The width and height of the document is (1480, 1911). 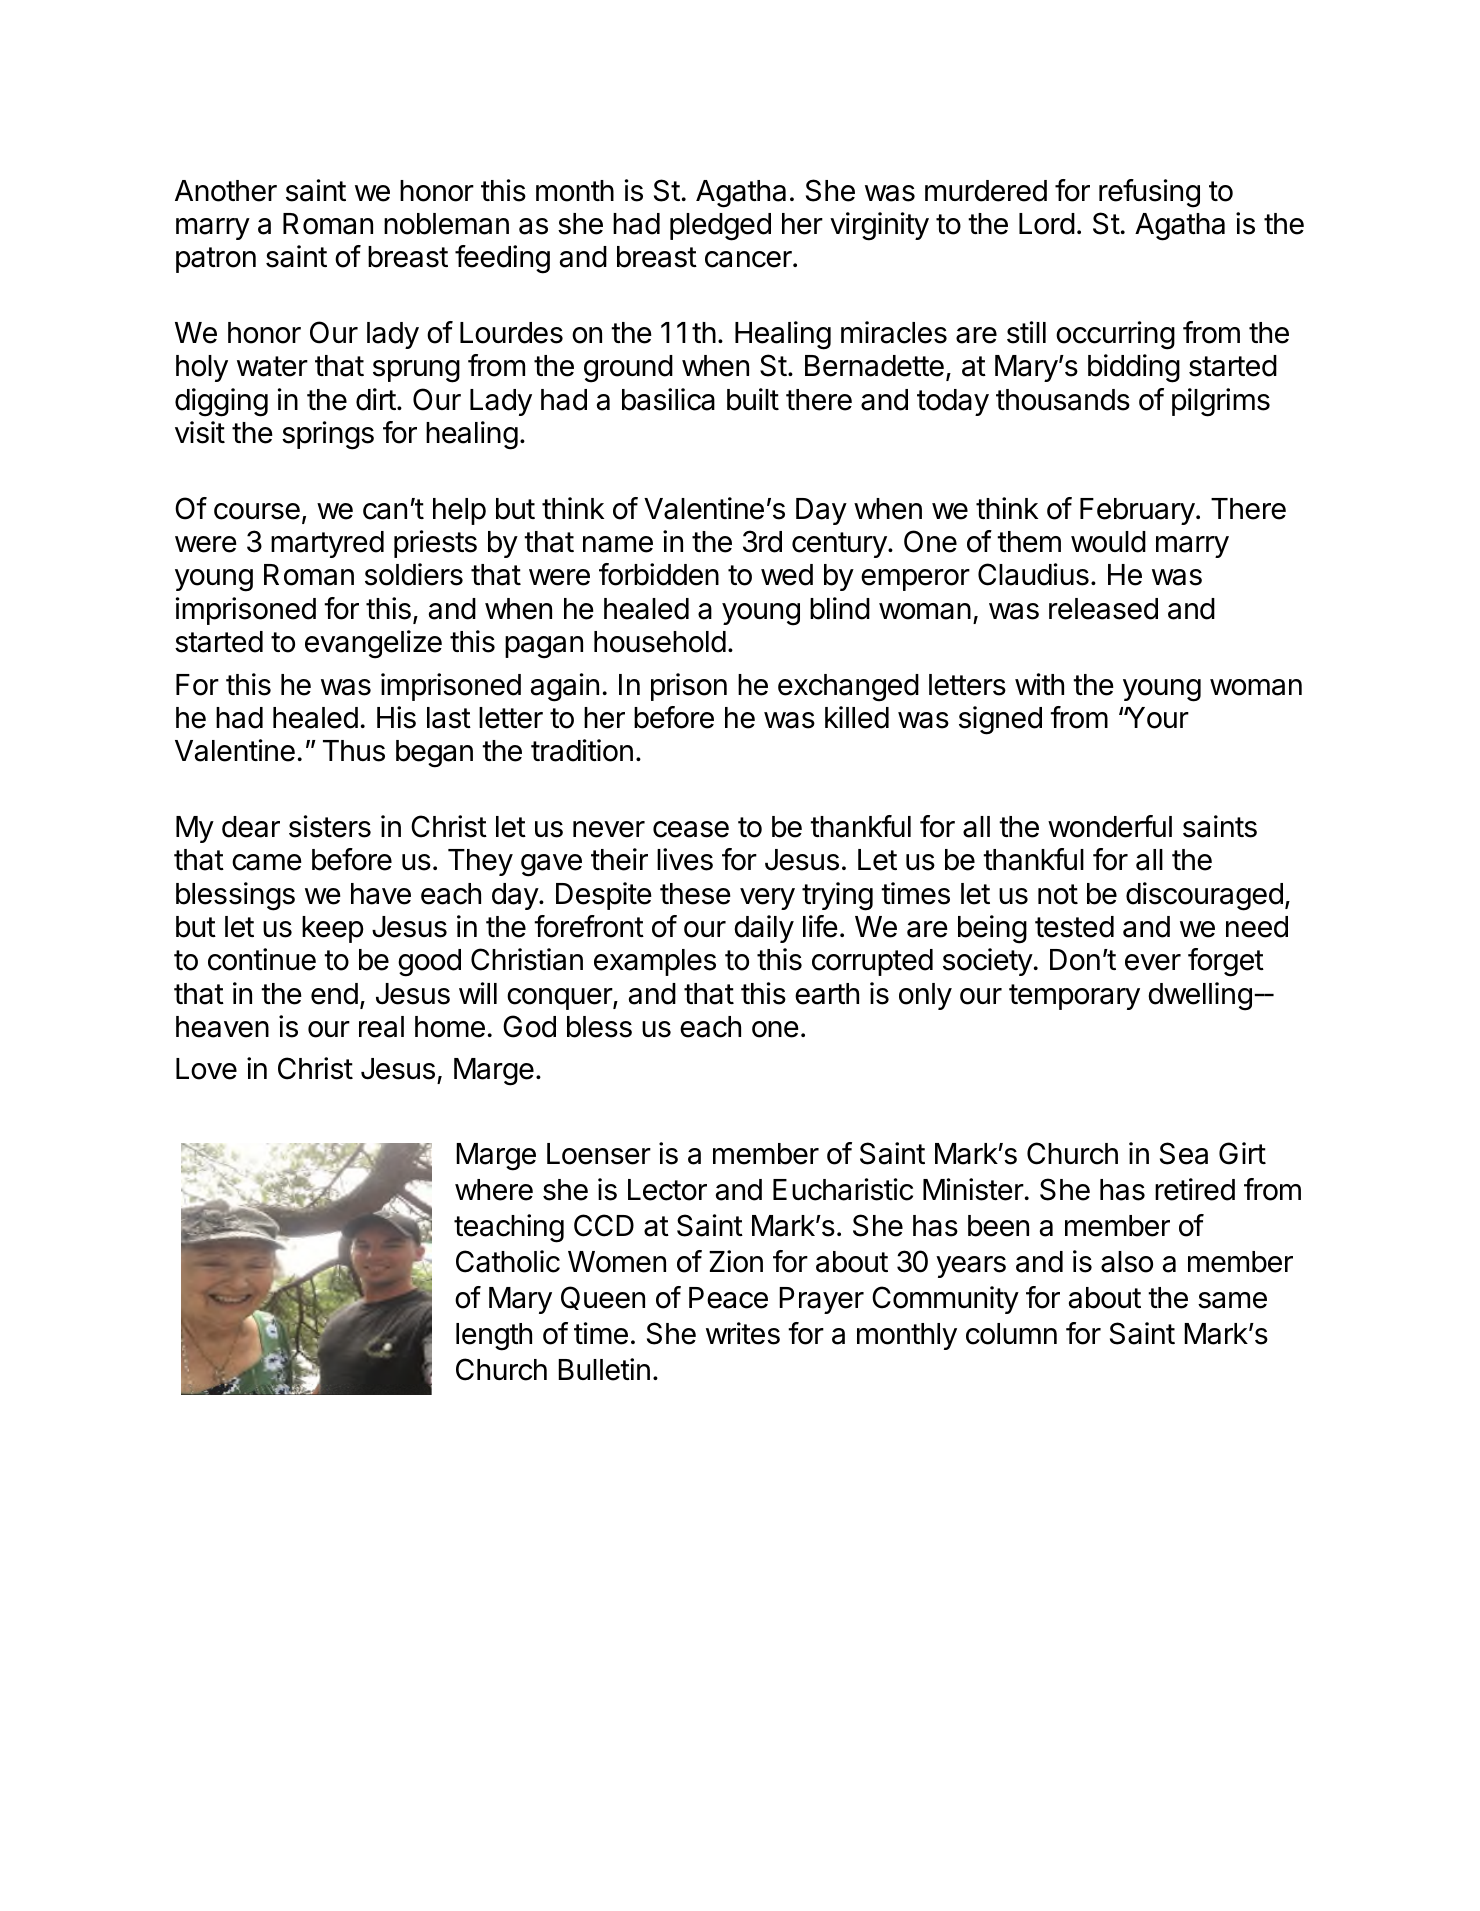 I want to click on refusing, so click(x=1149, y=193).
